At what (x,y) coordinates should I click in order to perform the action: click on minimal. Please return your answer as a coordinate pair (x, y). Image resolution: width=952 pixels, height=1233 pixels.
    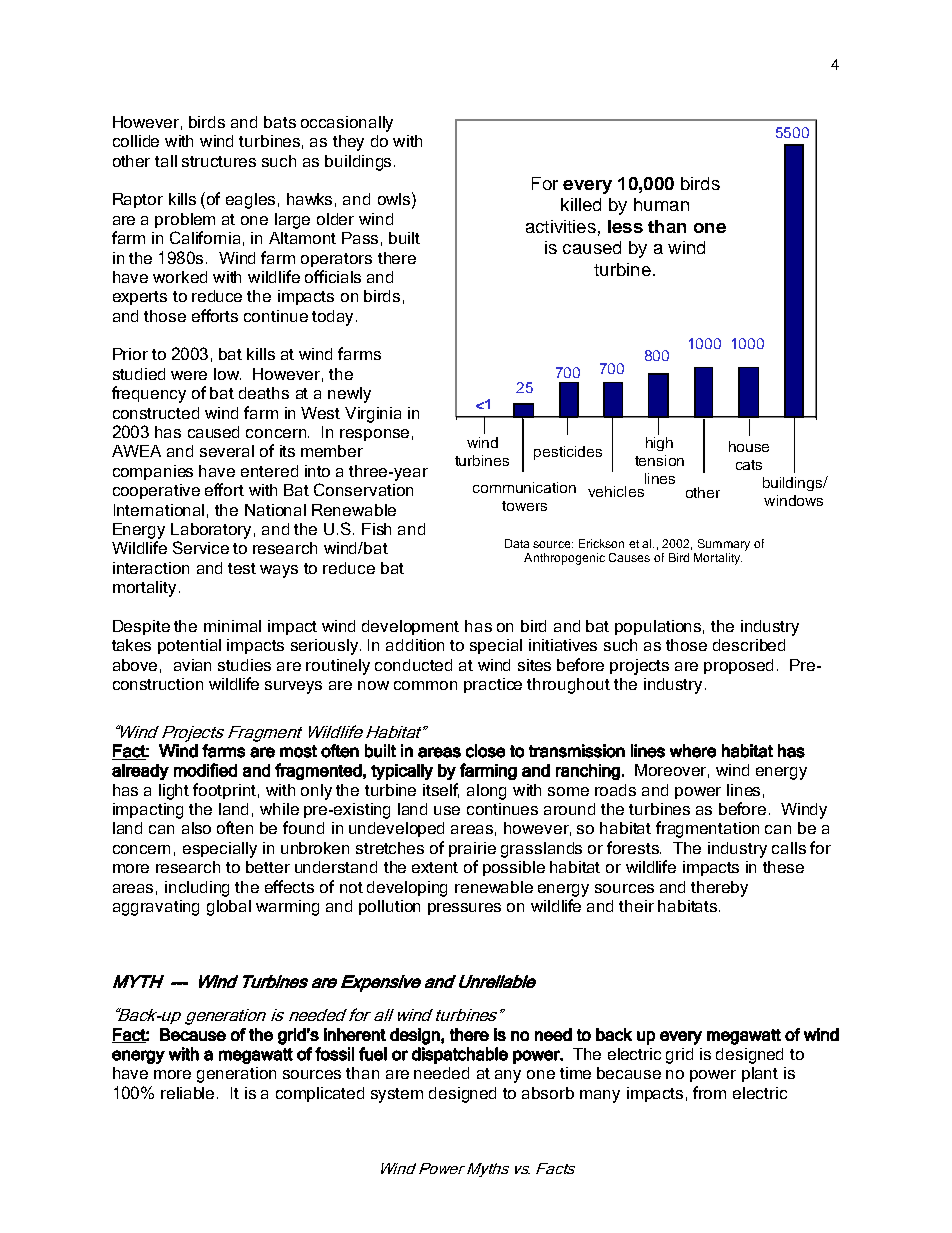
    Looking at the image, I should click on (232, 626).
